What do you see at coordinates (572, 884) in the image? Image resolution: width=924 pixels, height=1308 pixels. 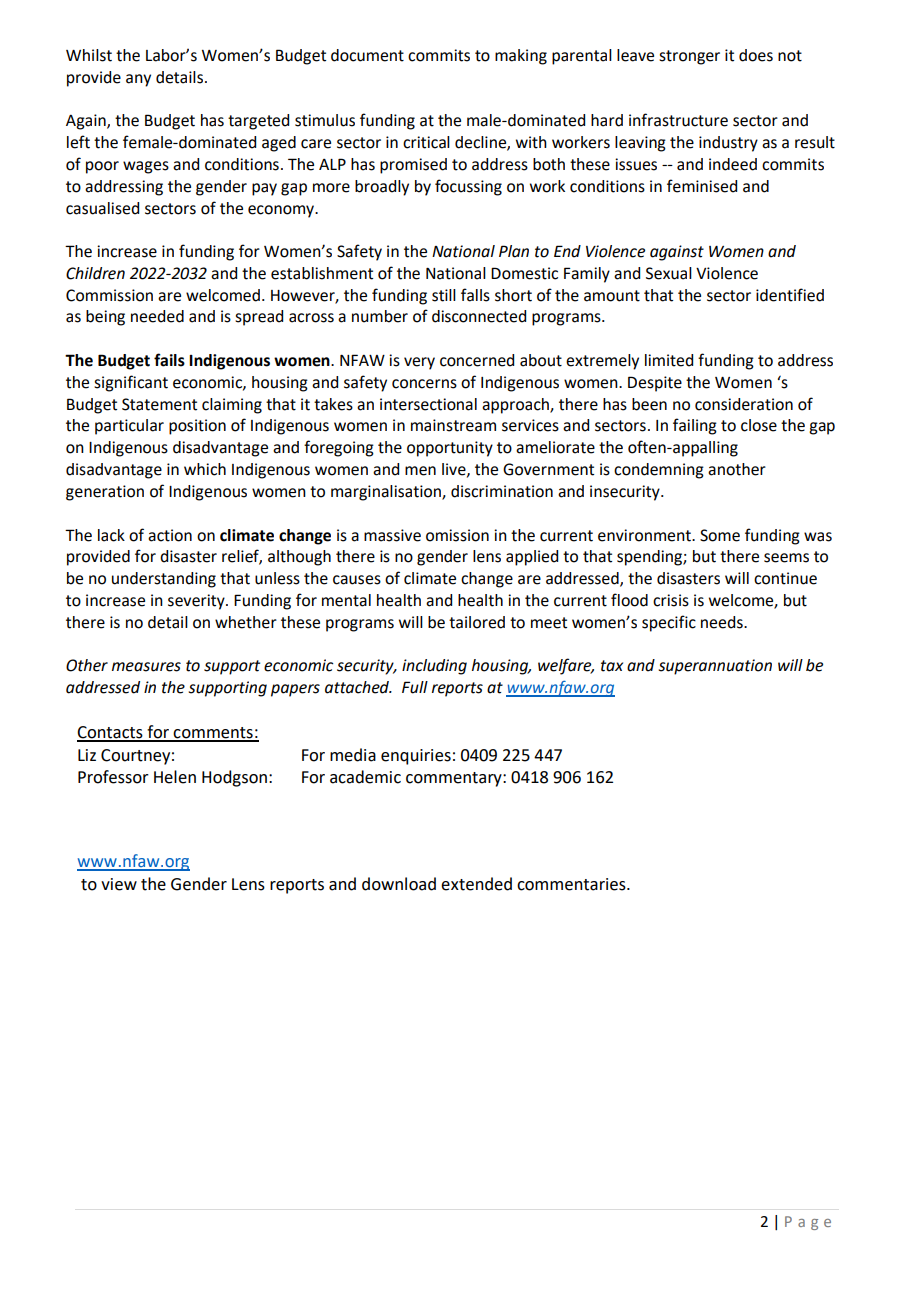 I see `commentaries` at bounding box center [572, 884].
